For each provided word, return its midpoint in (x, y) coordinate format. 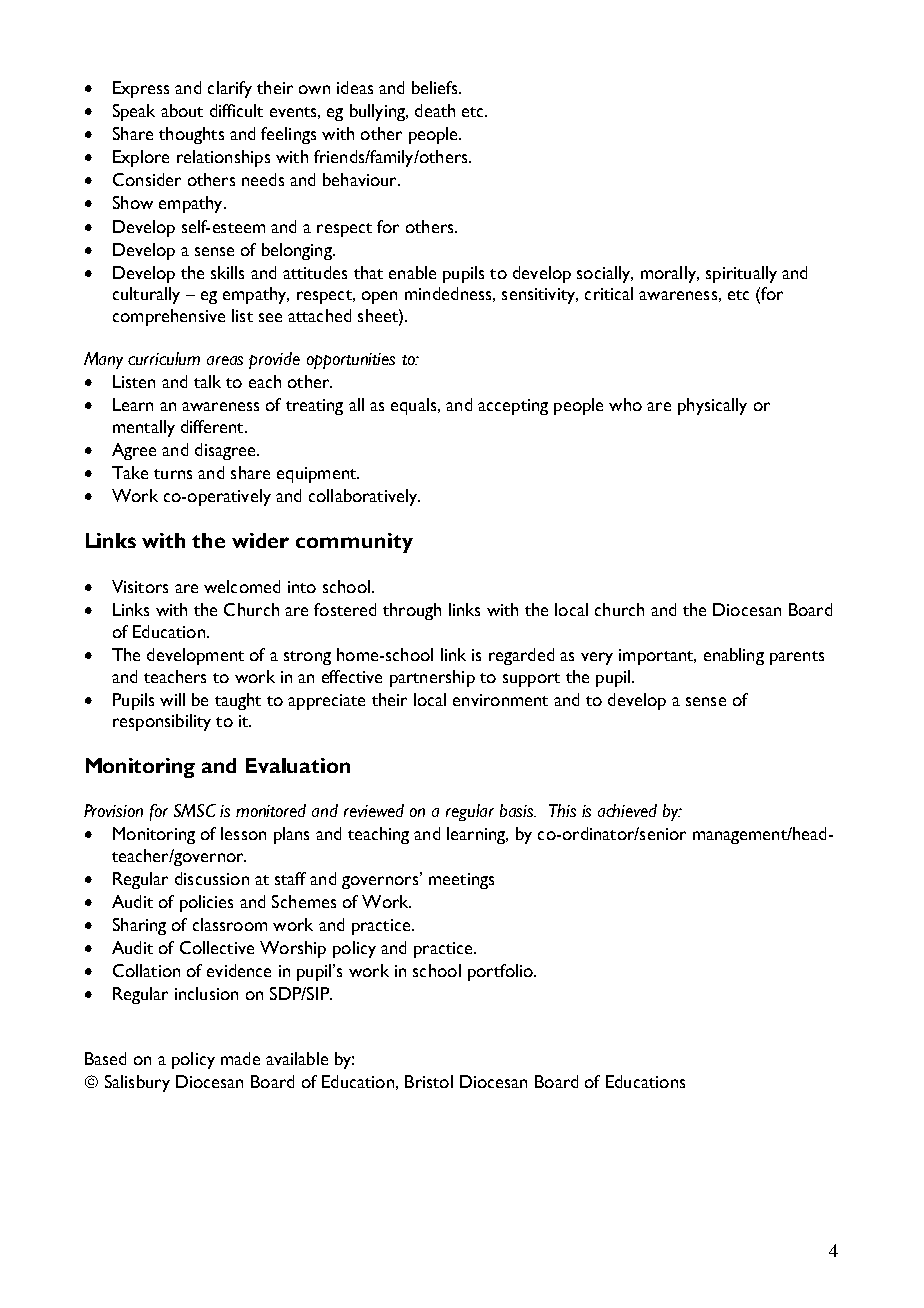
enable (412, 272)
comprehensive (169, 317)
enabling (734, 656)
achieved (627, 810)
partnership (432, 678)
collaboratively (364, 497)
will (172, 699)
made (240, 1058)
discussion (212, 878)
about (182, 110)
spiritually (741, 274)
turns (173, 474)
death (435, 110)
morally (669, 274)
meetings (461, 881)
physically (712, 406)
